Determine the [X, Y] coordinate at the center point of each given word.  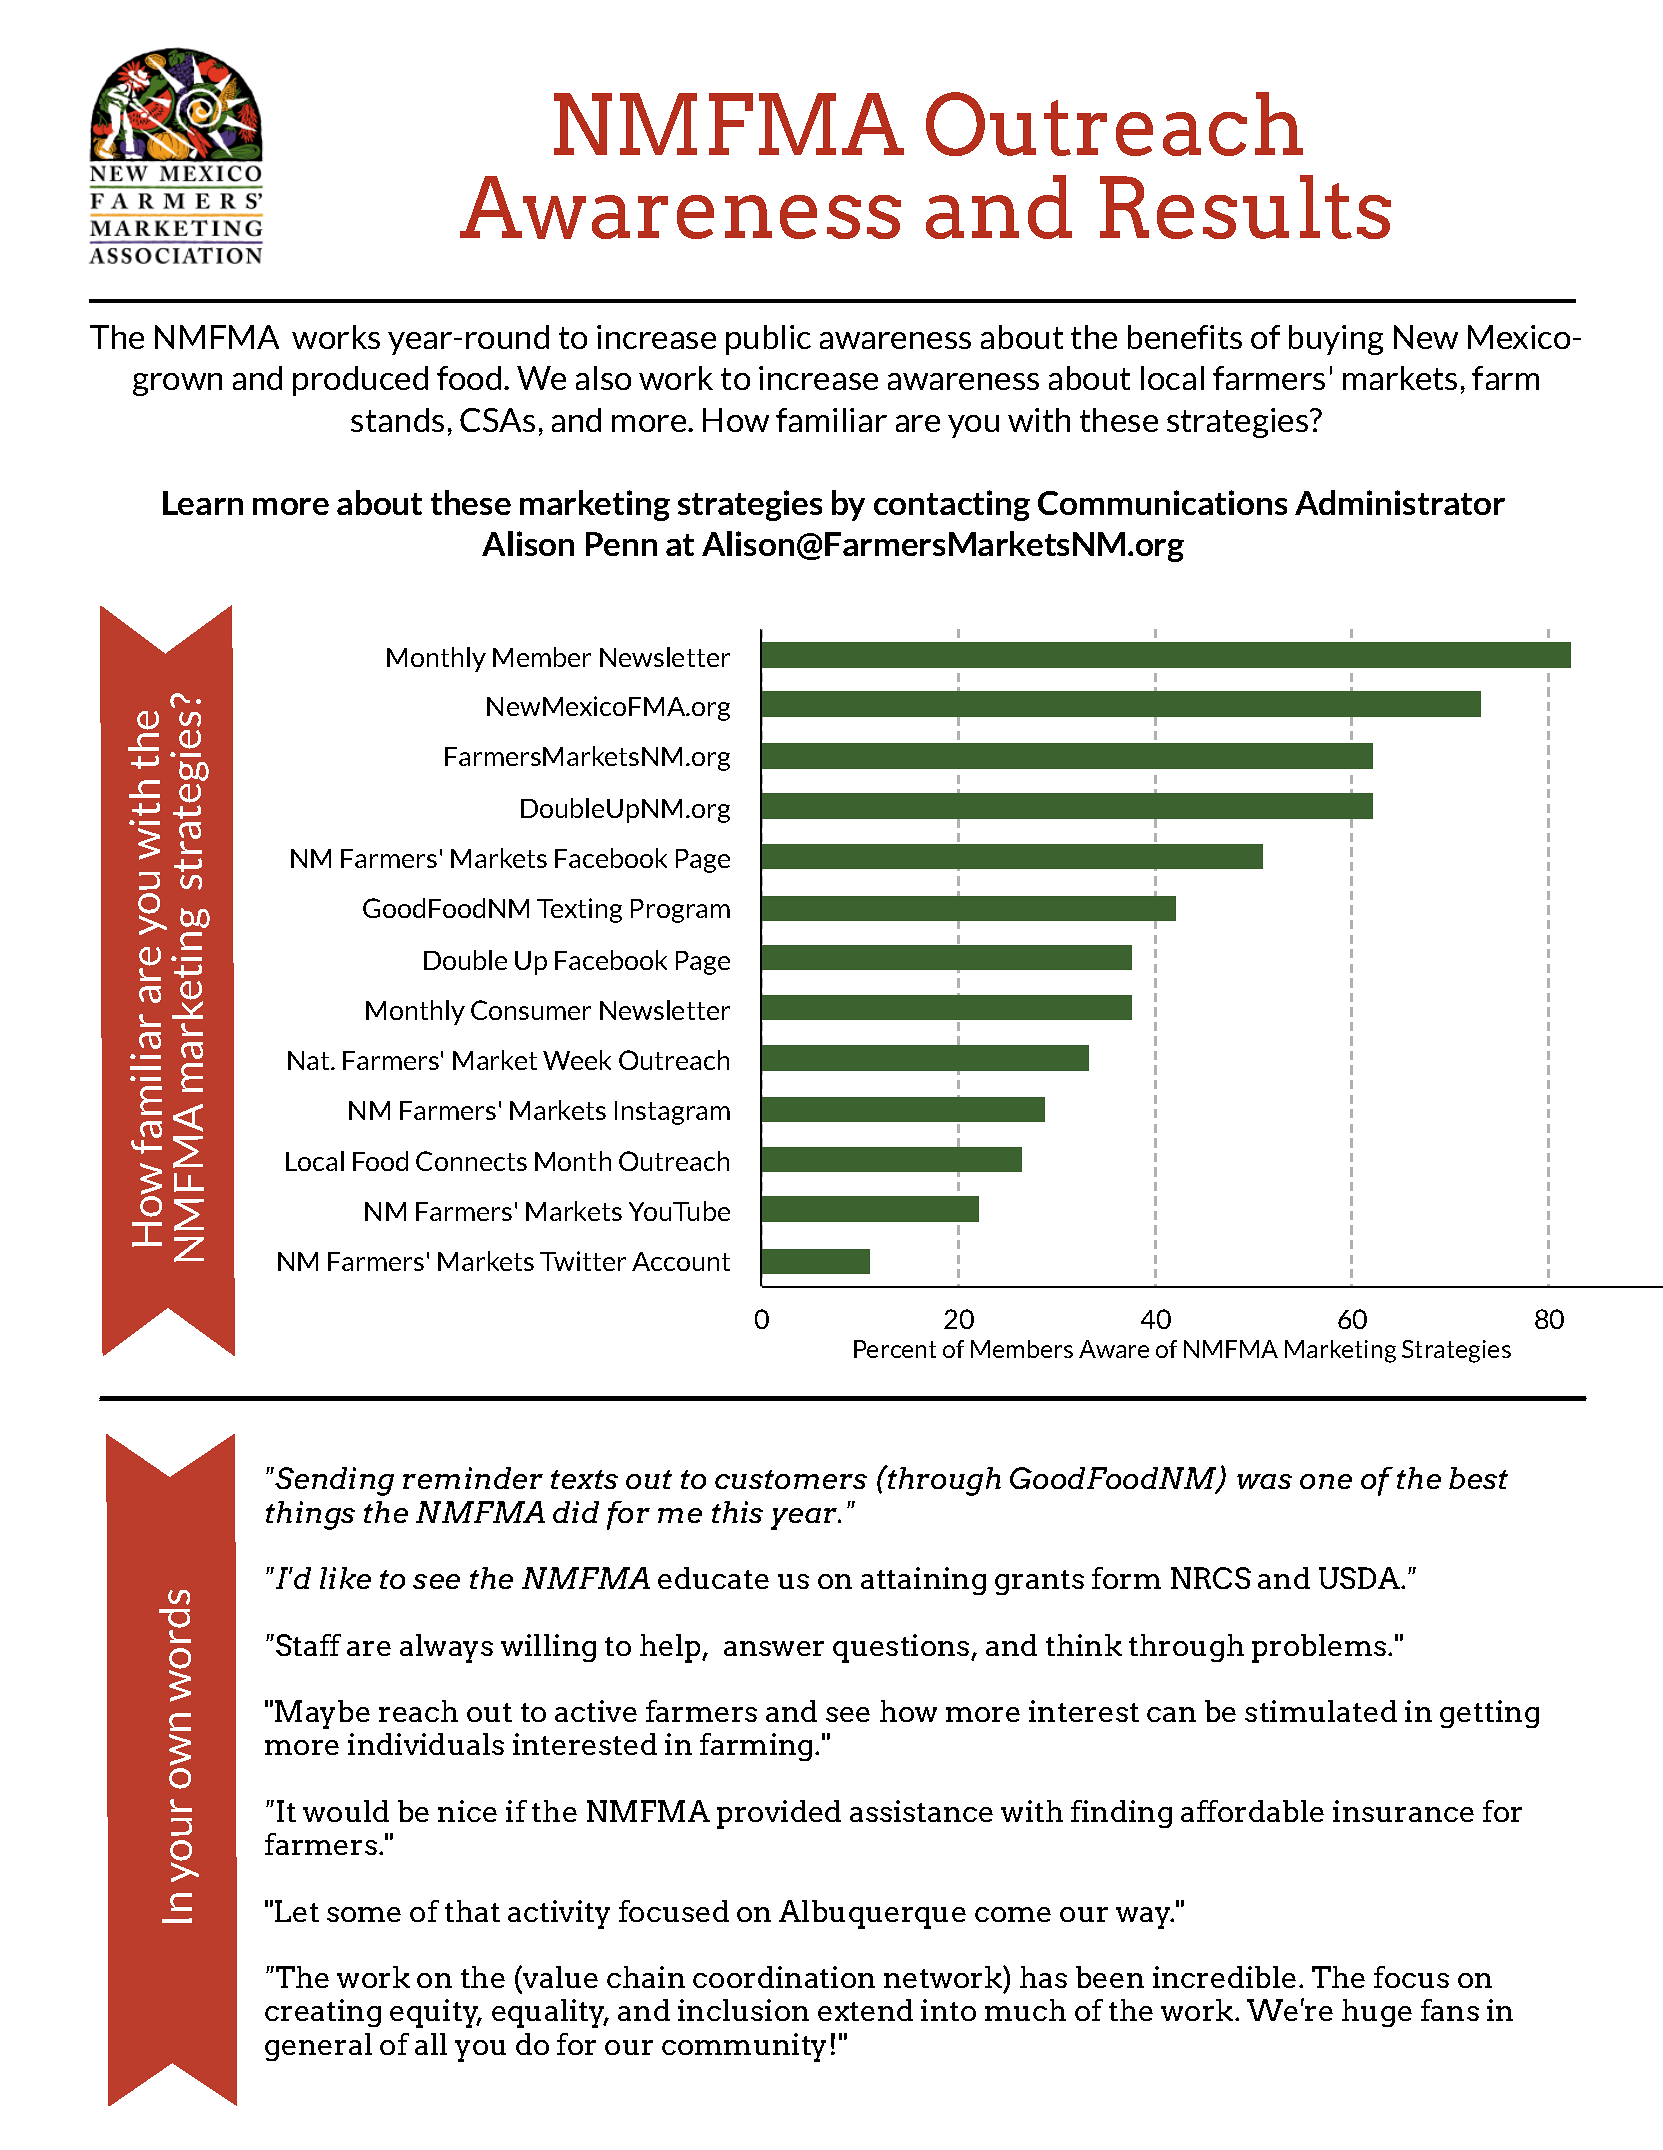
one [1326, 1481]
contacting [952, 505]
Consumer [531, 1010]
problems [1319, 1648]
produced [360, 381]
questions [901, 1648]
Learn [203, 503]
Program [680, 911]
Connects [471, 1161]
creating [323, 2013]
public [768, 340]
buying [1336, 340]
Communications [1162, 502]
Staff [308, 1645]
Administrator [1400, 502]
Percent [895, 1349]
